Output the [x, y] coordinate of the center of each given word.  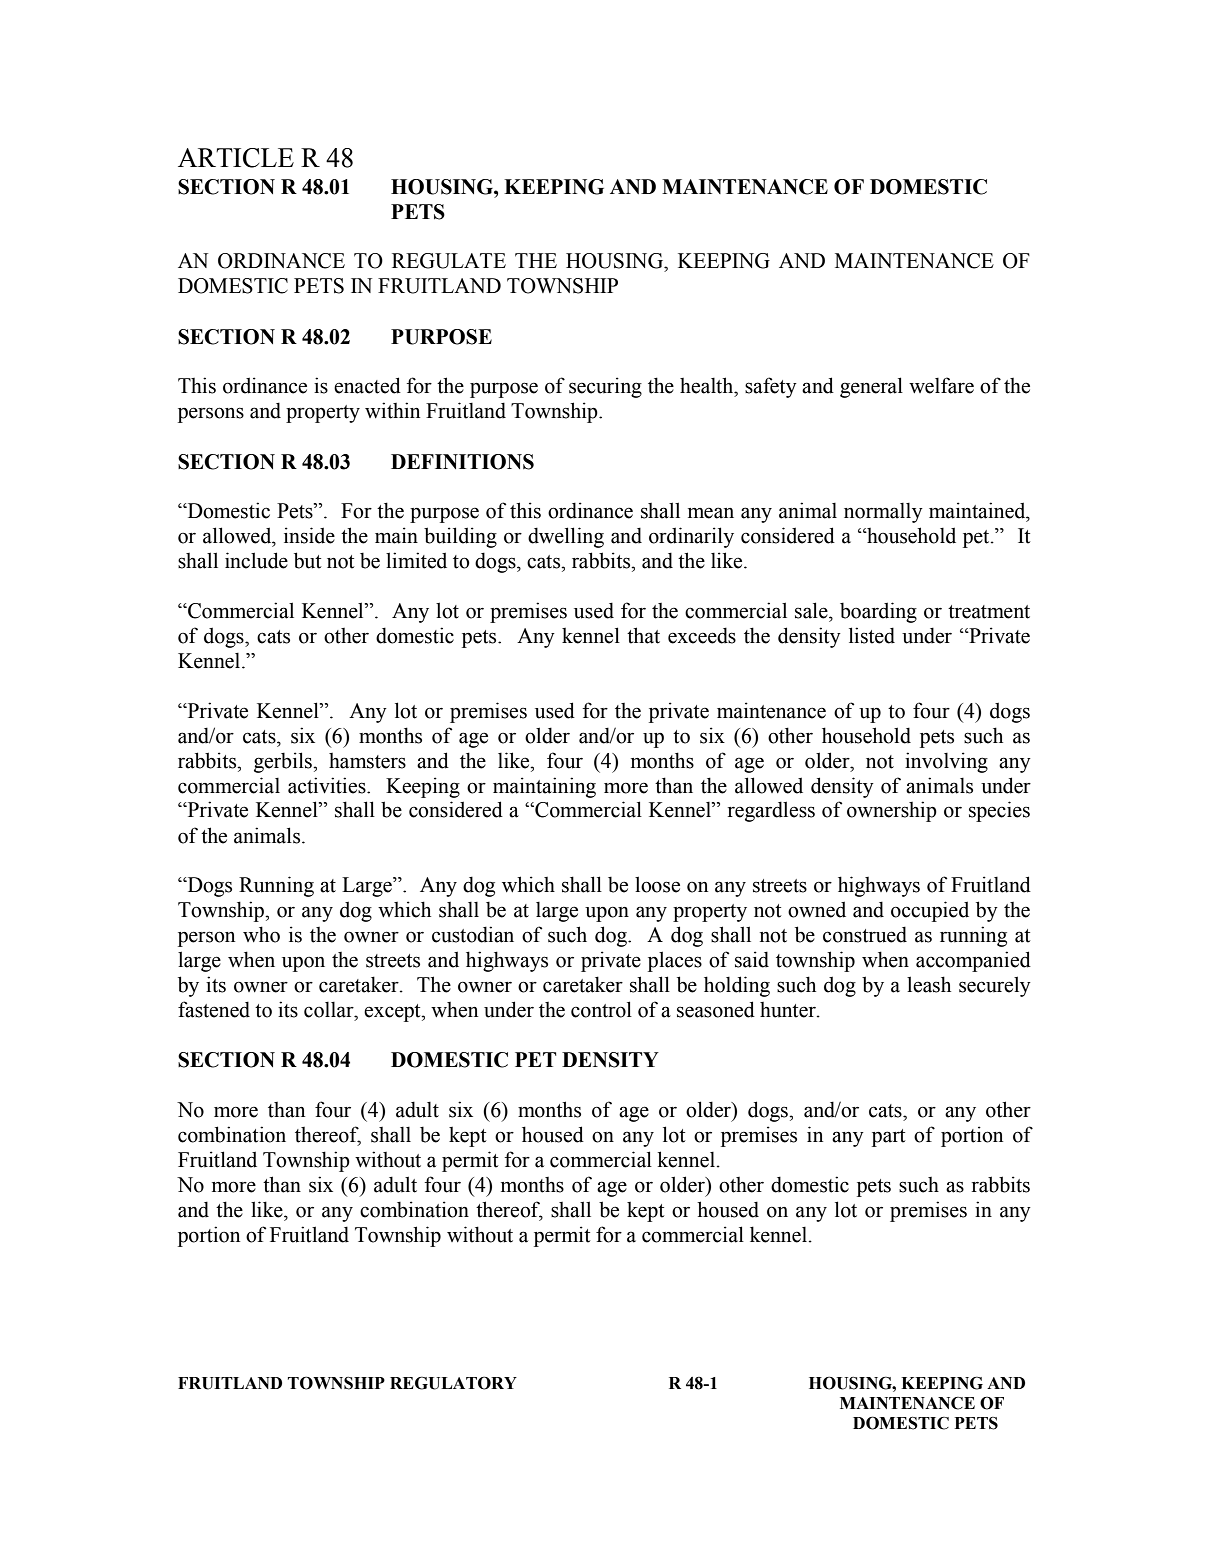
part [889, 1138]
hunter [789, 1010]
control [601, 1009]
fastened [214, 1009]
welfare [941, 385]
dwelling [566, 537]
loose [657, 884]
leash [929, 984]
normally [883, 512]
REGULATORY [453, 1383]
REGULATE [449, 261]
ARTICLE [236, 158]
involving [946, 762]
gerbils [284, 762]
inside [309, 535]
